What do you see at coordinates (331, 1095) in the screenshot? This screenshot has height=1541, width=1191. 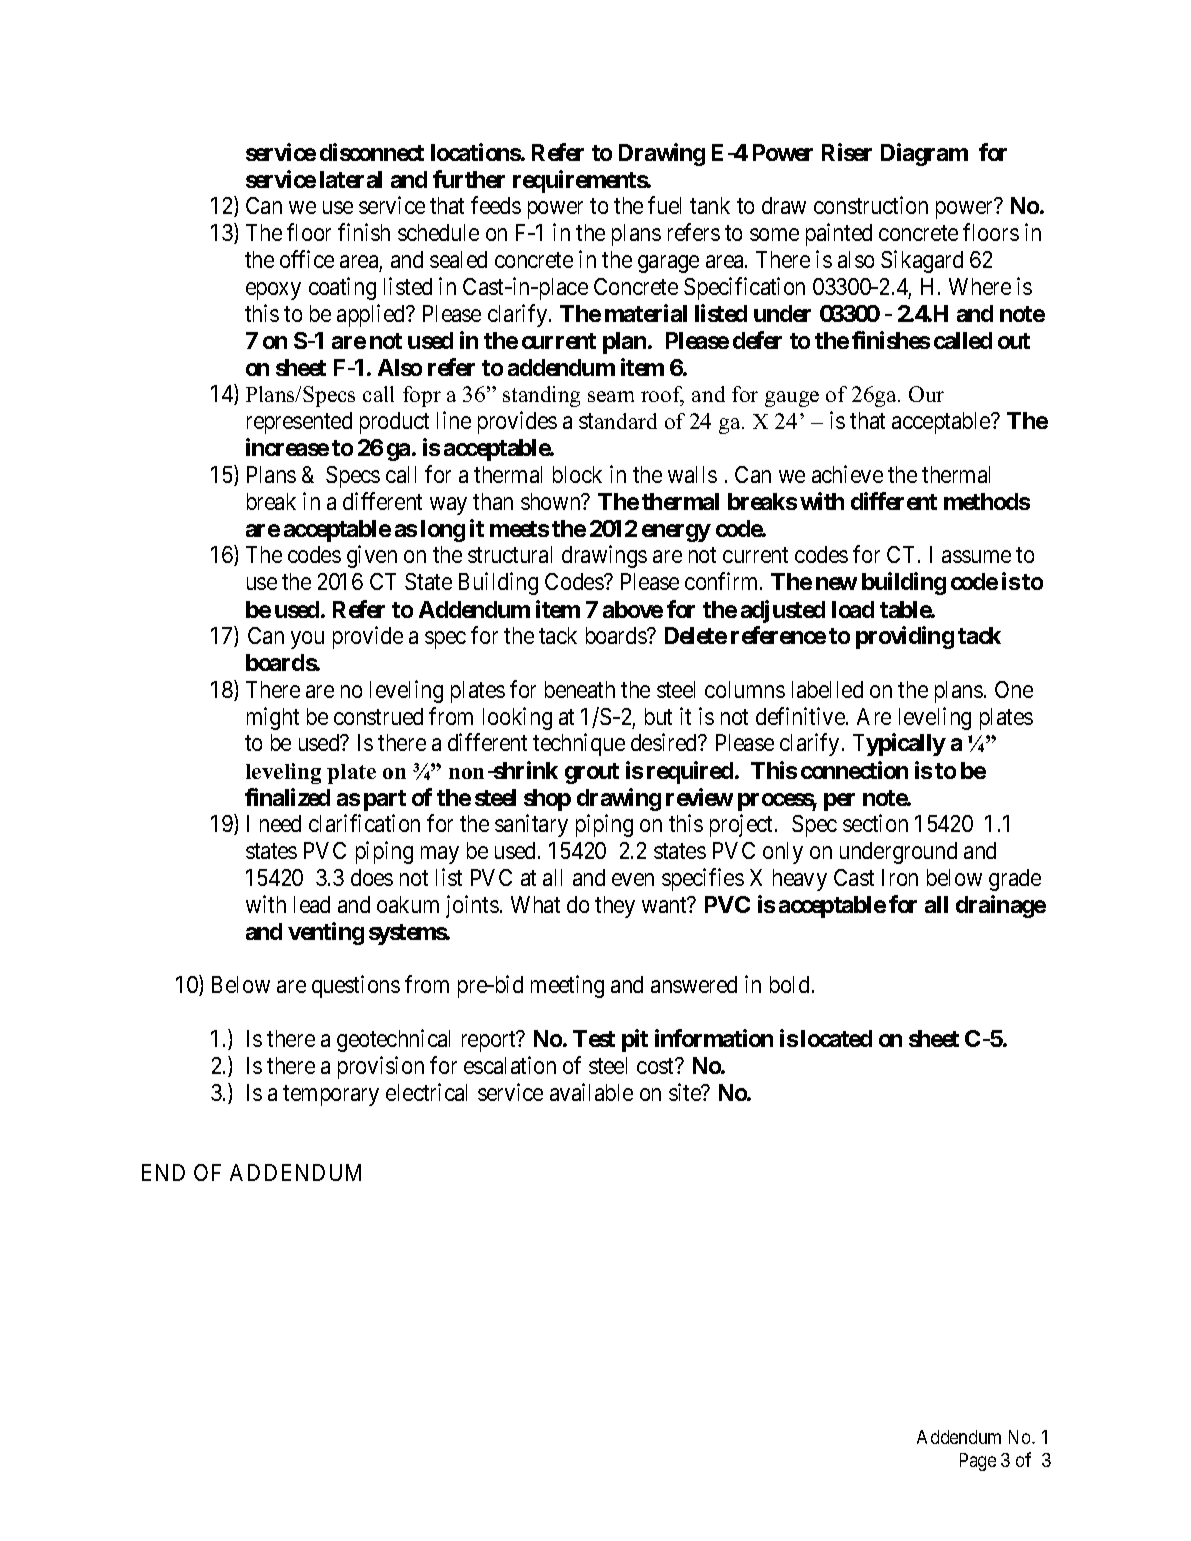 I see `temporary` at bounding box center [331, 1095].
